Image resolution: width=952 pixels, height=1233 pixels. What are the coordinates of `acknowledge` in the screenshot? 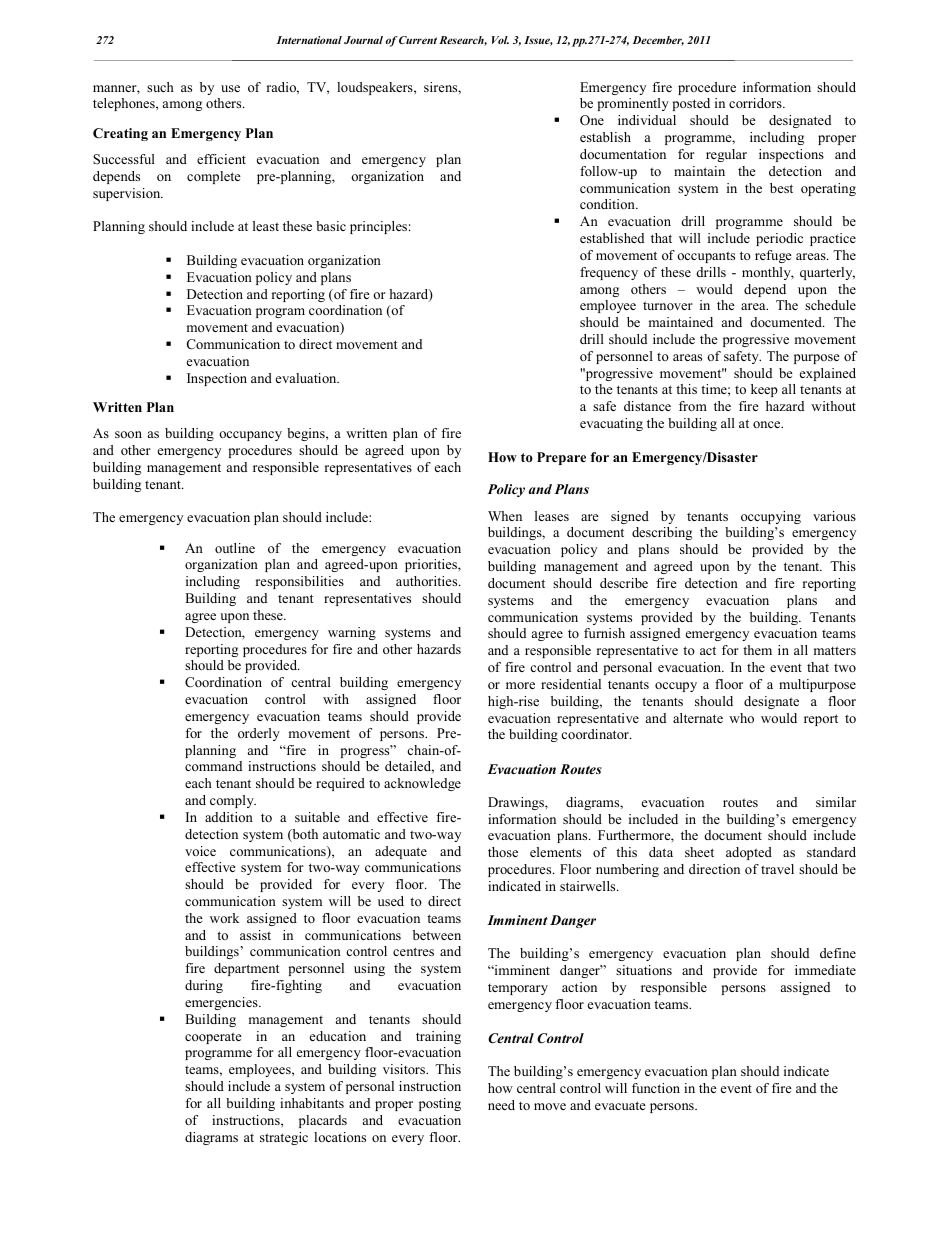 It's located at (422, 784).
